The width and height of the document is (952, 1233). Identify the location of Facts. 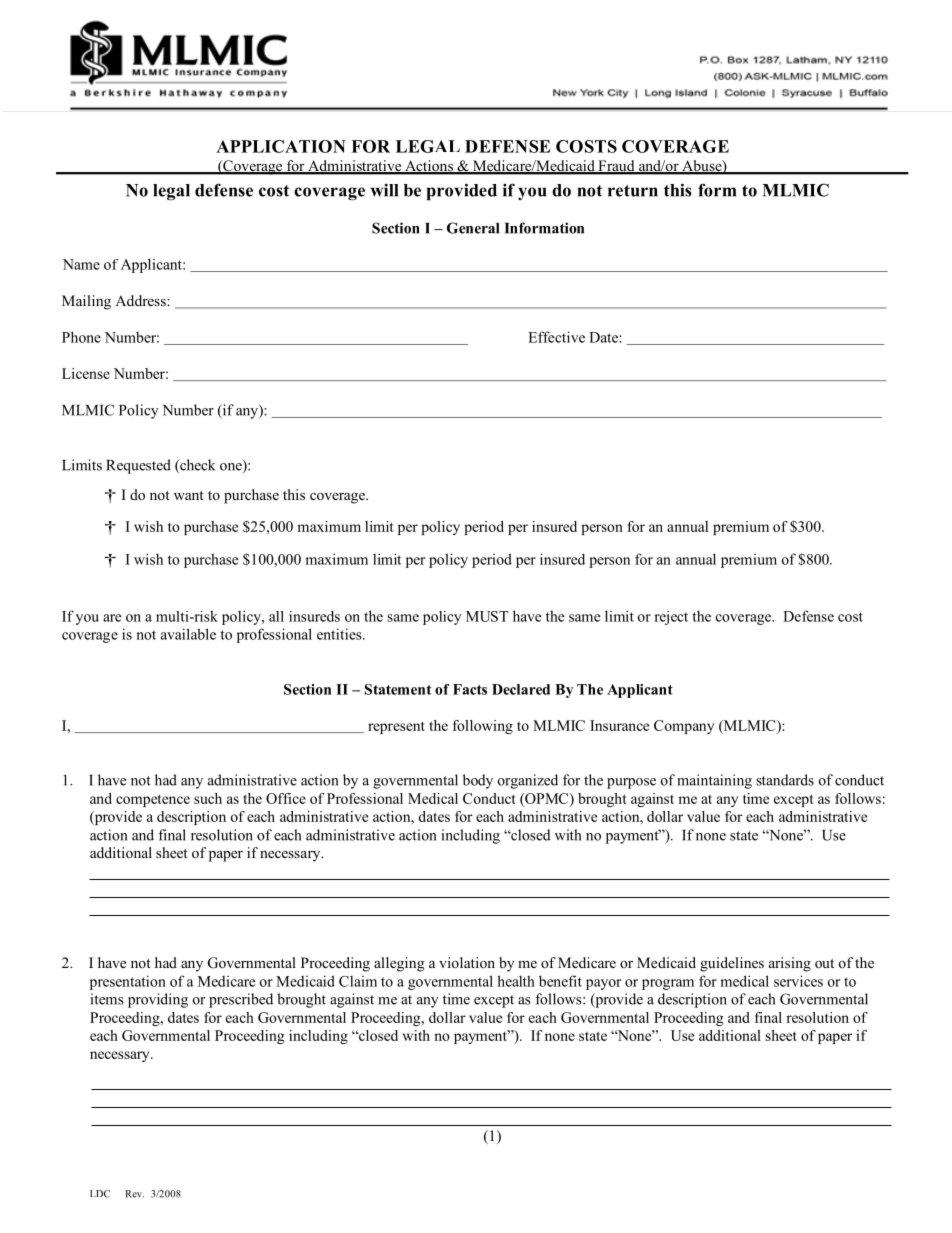
(470, 689).
